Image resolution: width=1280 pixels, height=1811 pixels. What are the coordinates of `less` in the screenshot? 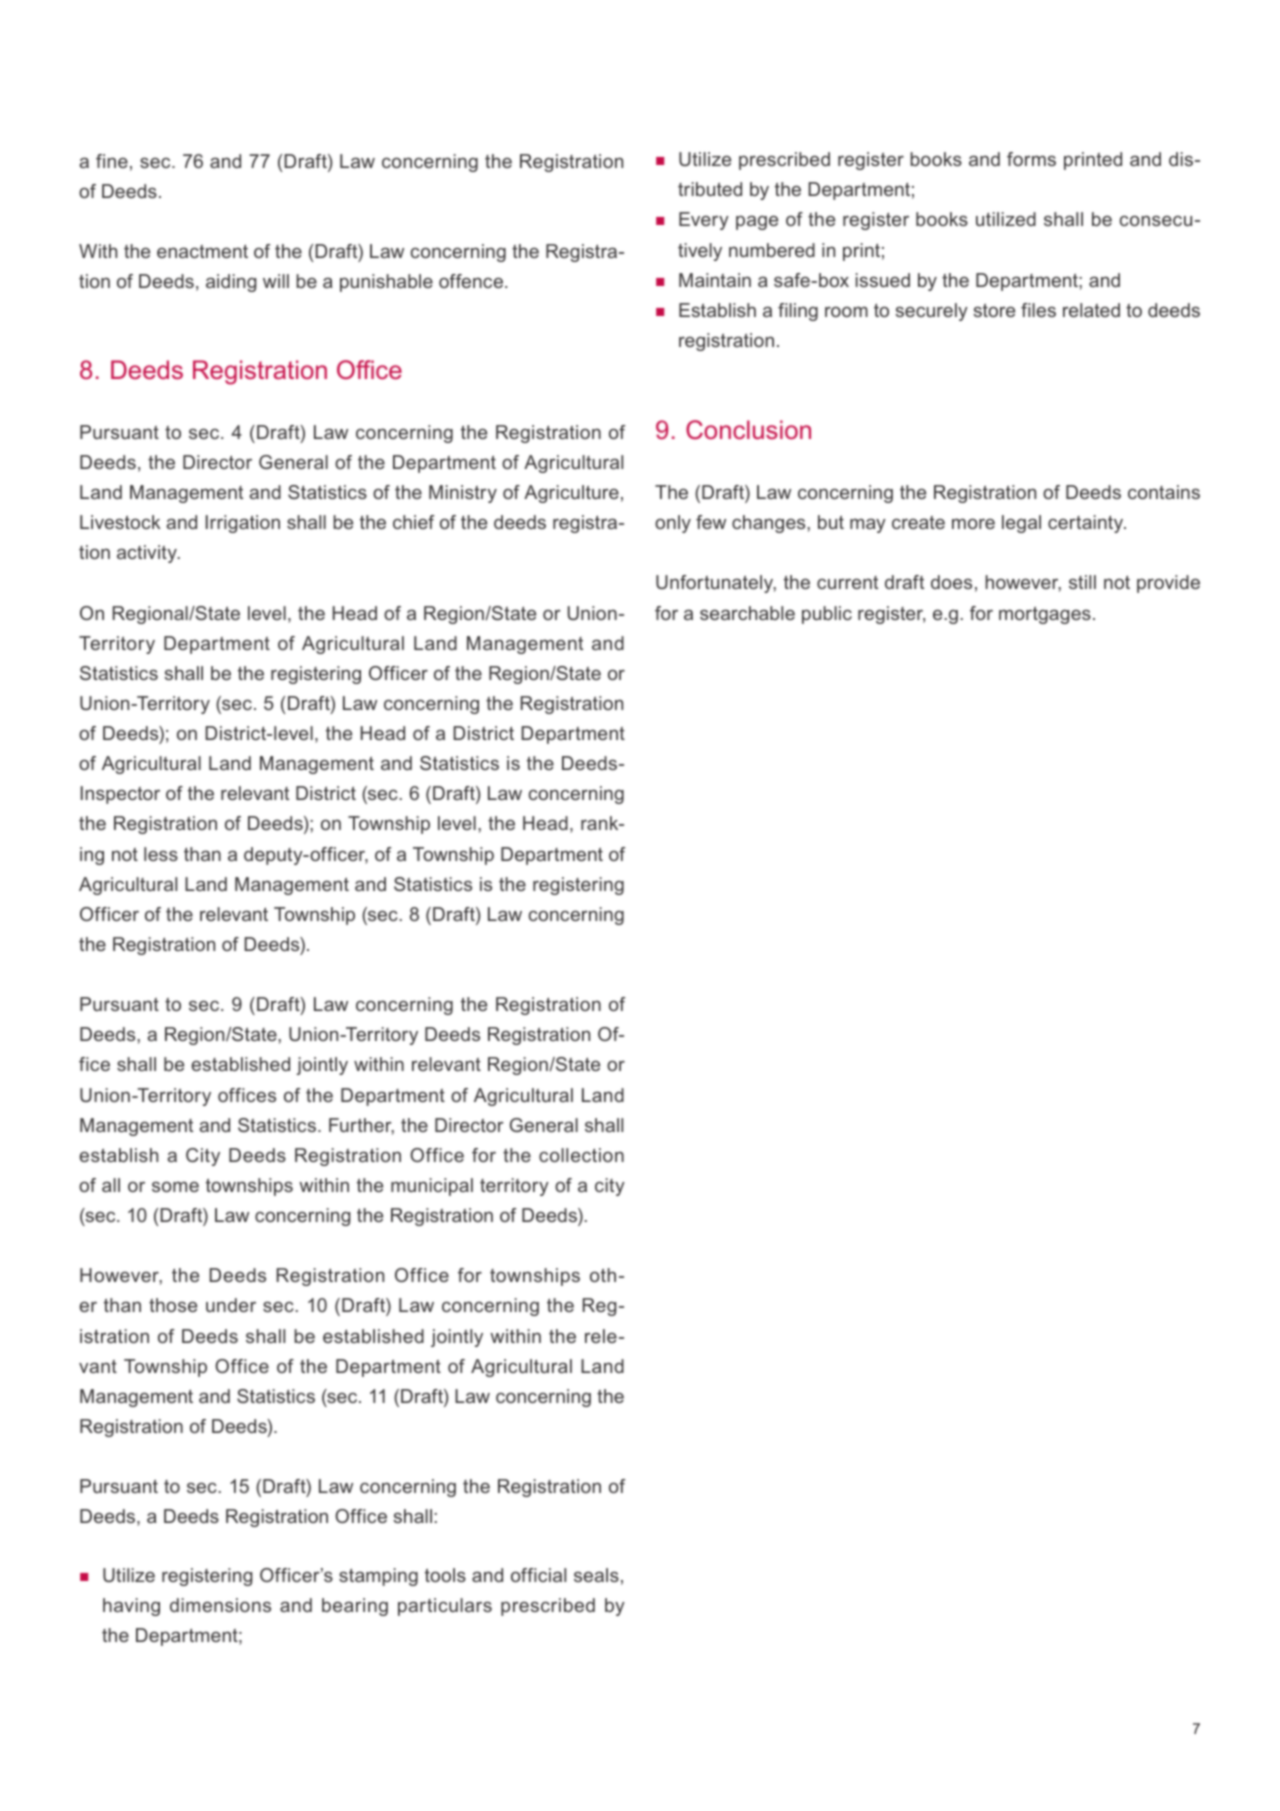 It's located at (161, 854).
